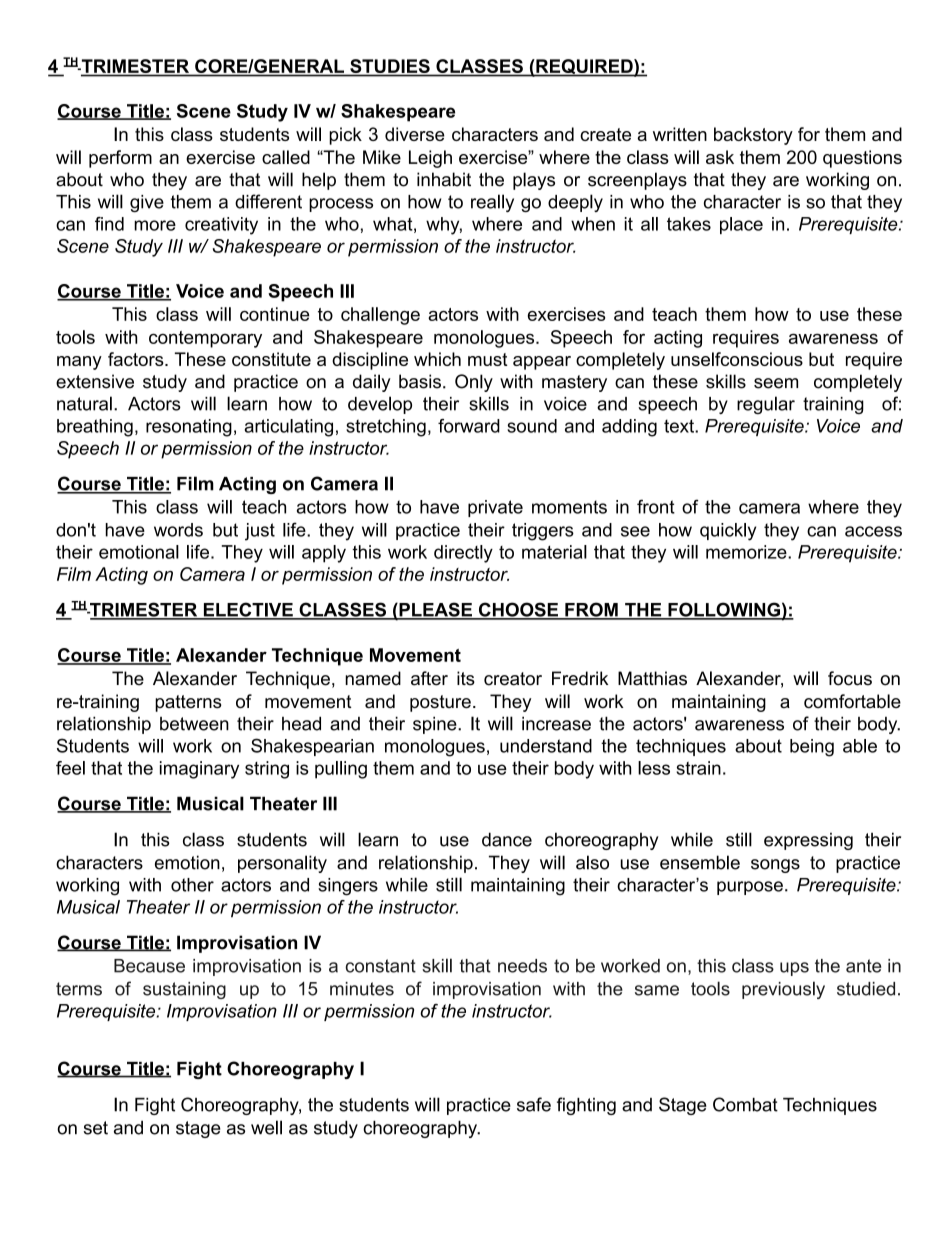  What do you see at coordinates (753, 136) in the image?
I see `backstory` at bounding box center [753, 136].
